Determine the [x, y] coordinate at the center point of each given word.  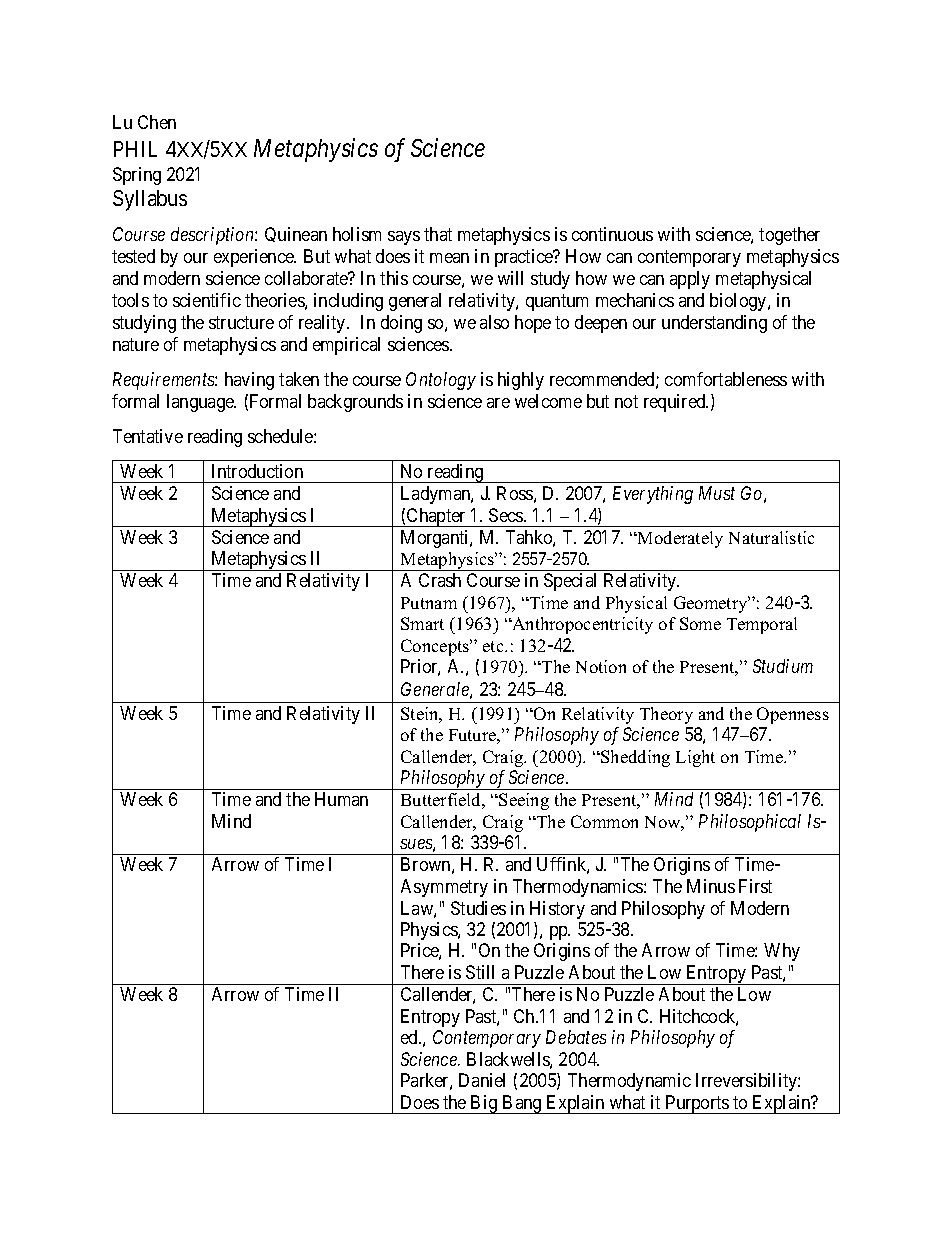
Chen [157, 122]
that [438, 234]
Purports [697, 1104]
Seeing [524, 801]
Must [717, 493]
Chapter [436, 517]
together [789, 236]
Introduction [257, 471]
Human [341, 799]
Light [695, 758]
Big [484, 1104]
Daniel [482, 1080]
